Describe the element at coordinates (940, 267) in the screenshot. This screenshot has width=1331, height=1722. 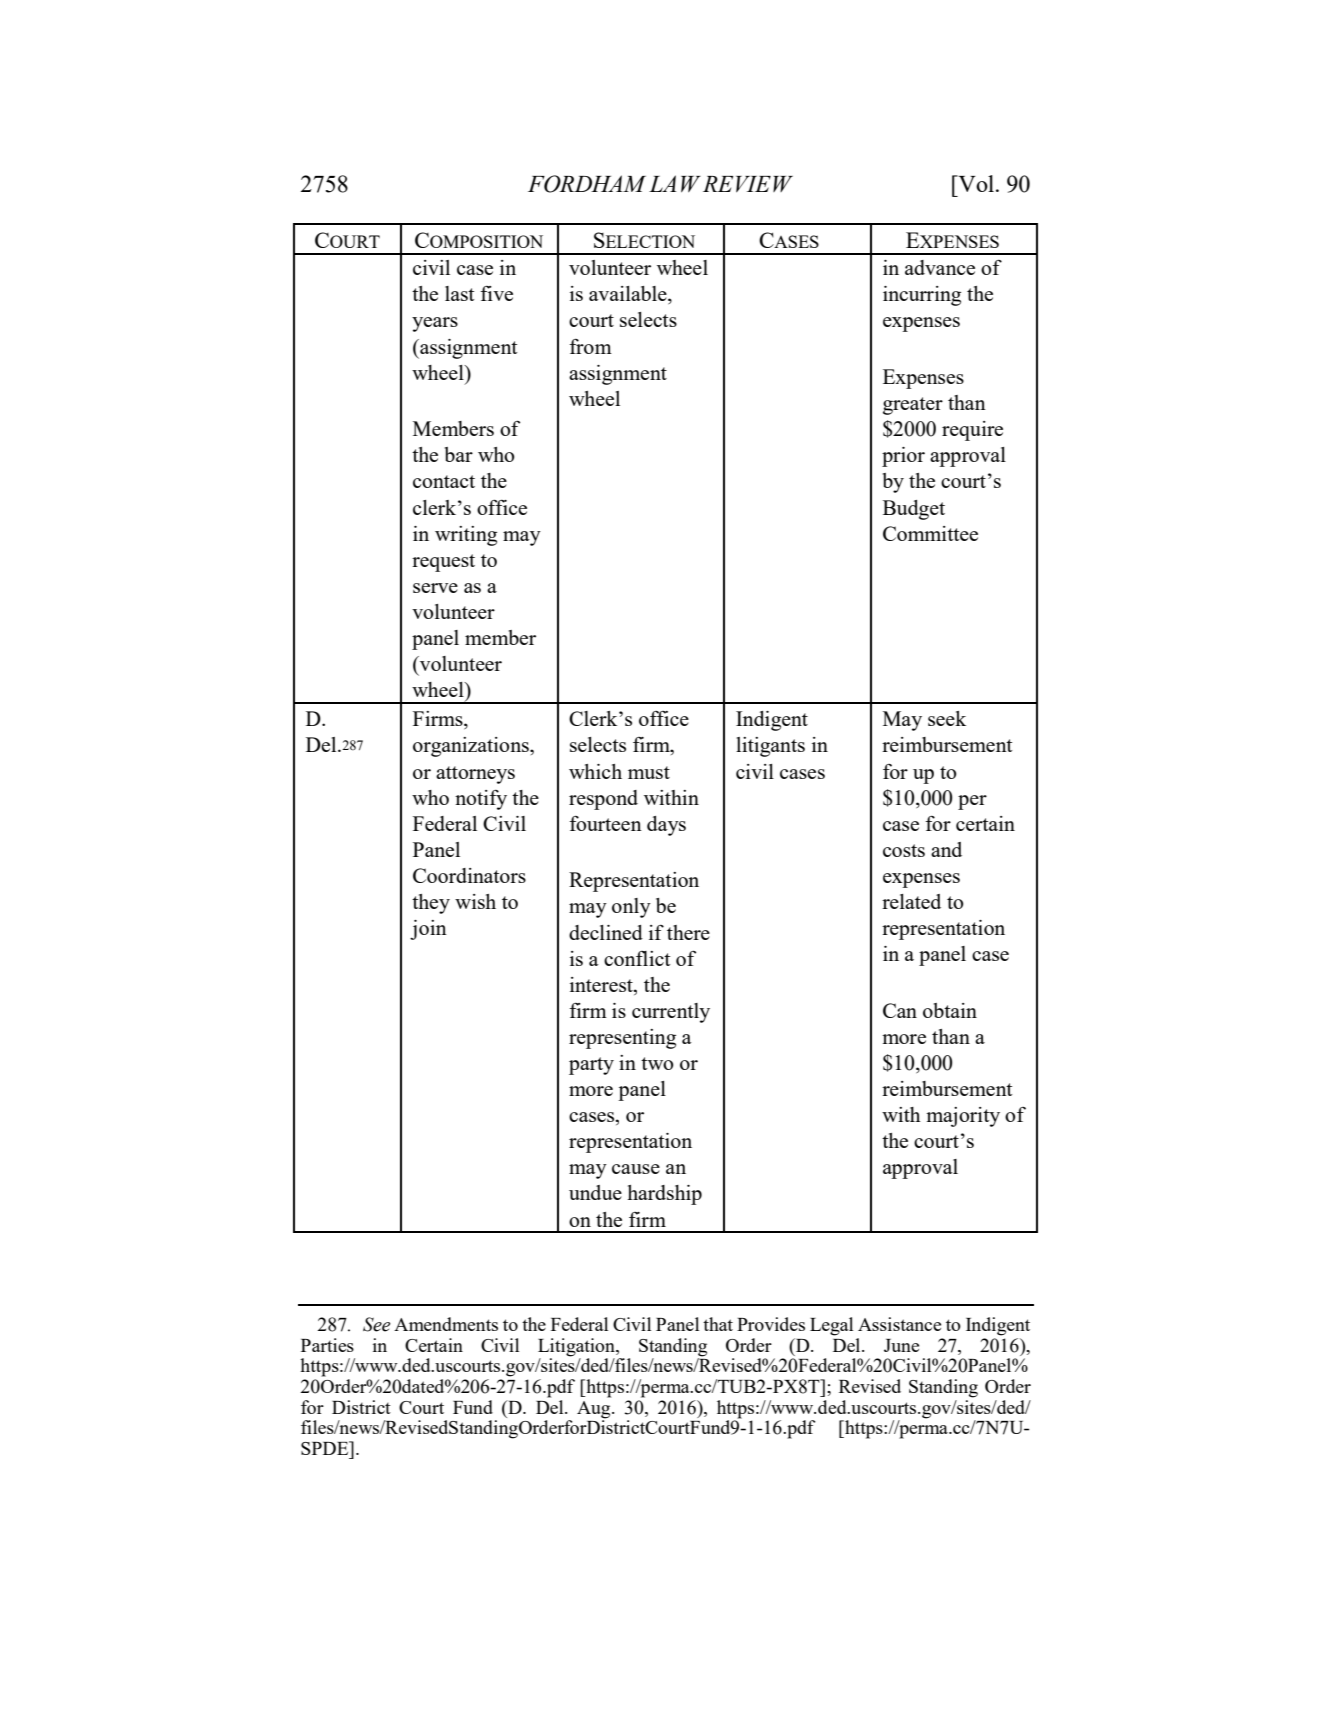
I see `advance` at that location.
